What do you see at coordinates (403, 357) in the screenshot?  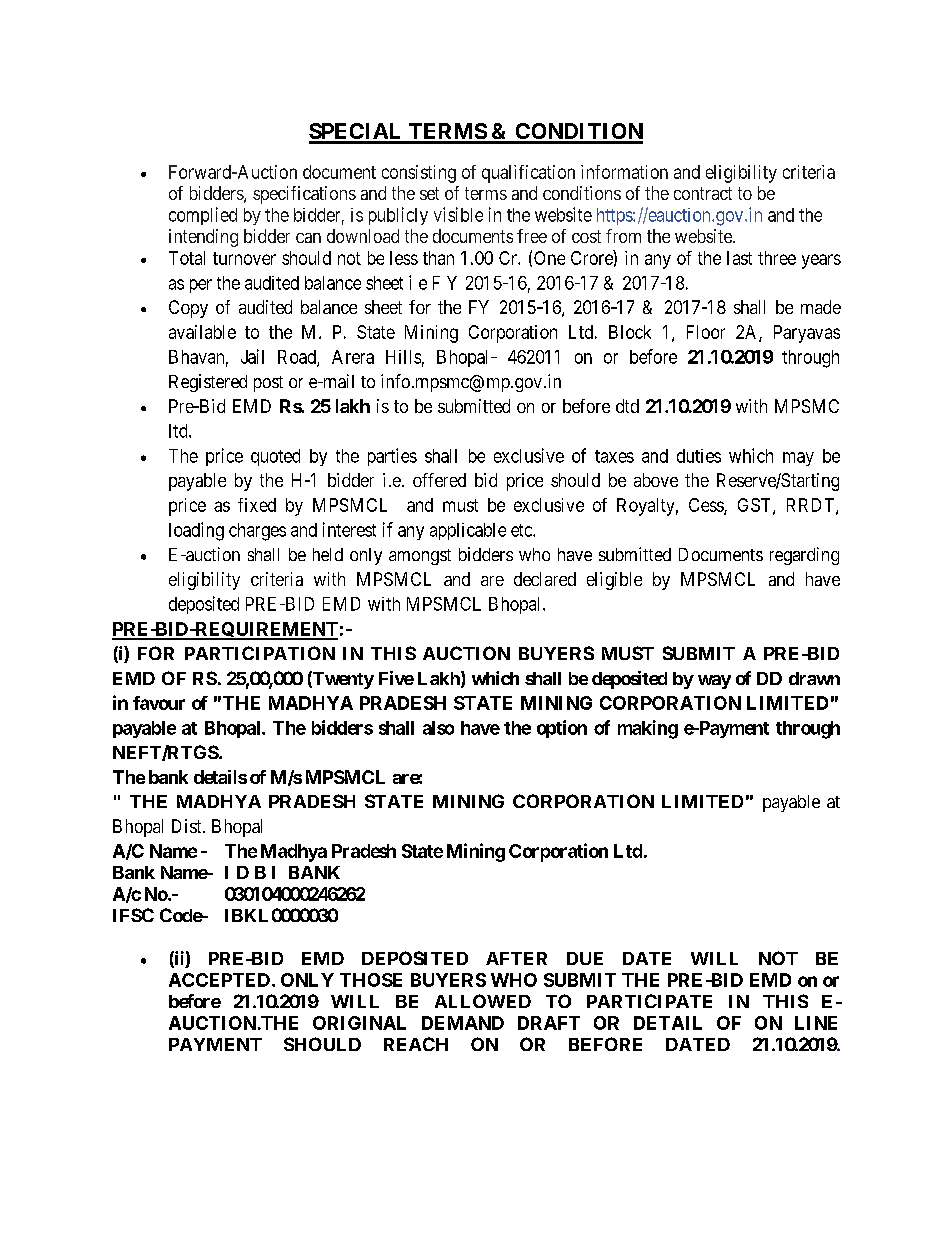 I see `Hills` at bounding box center [403, 357].
